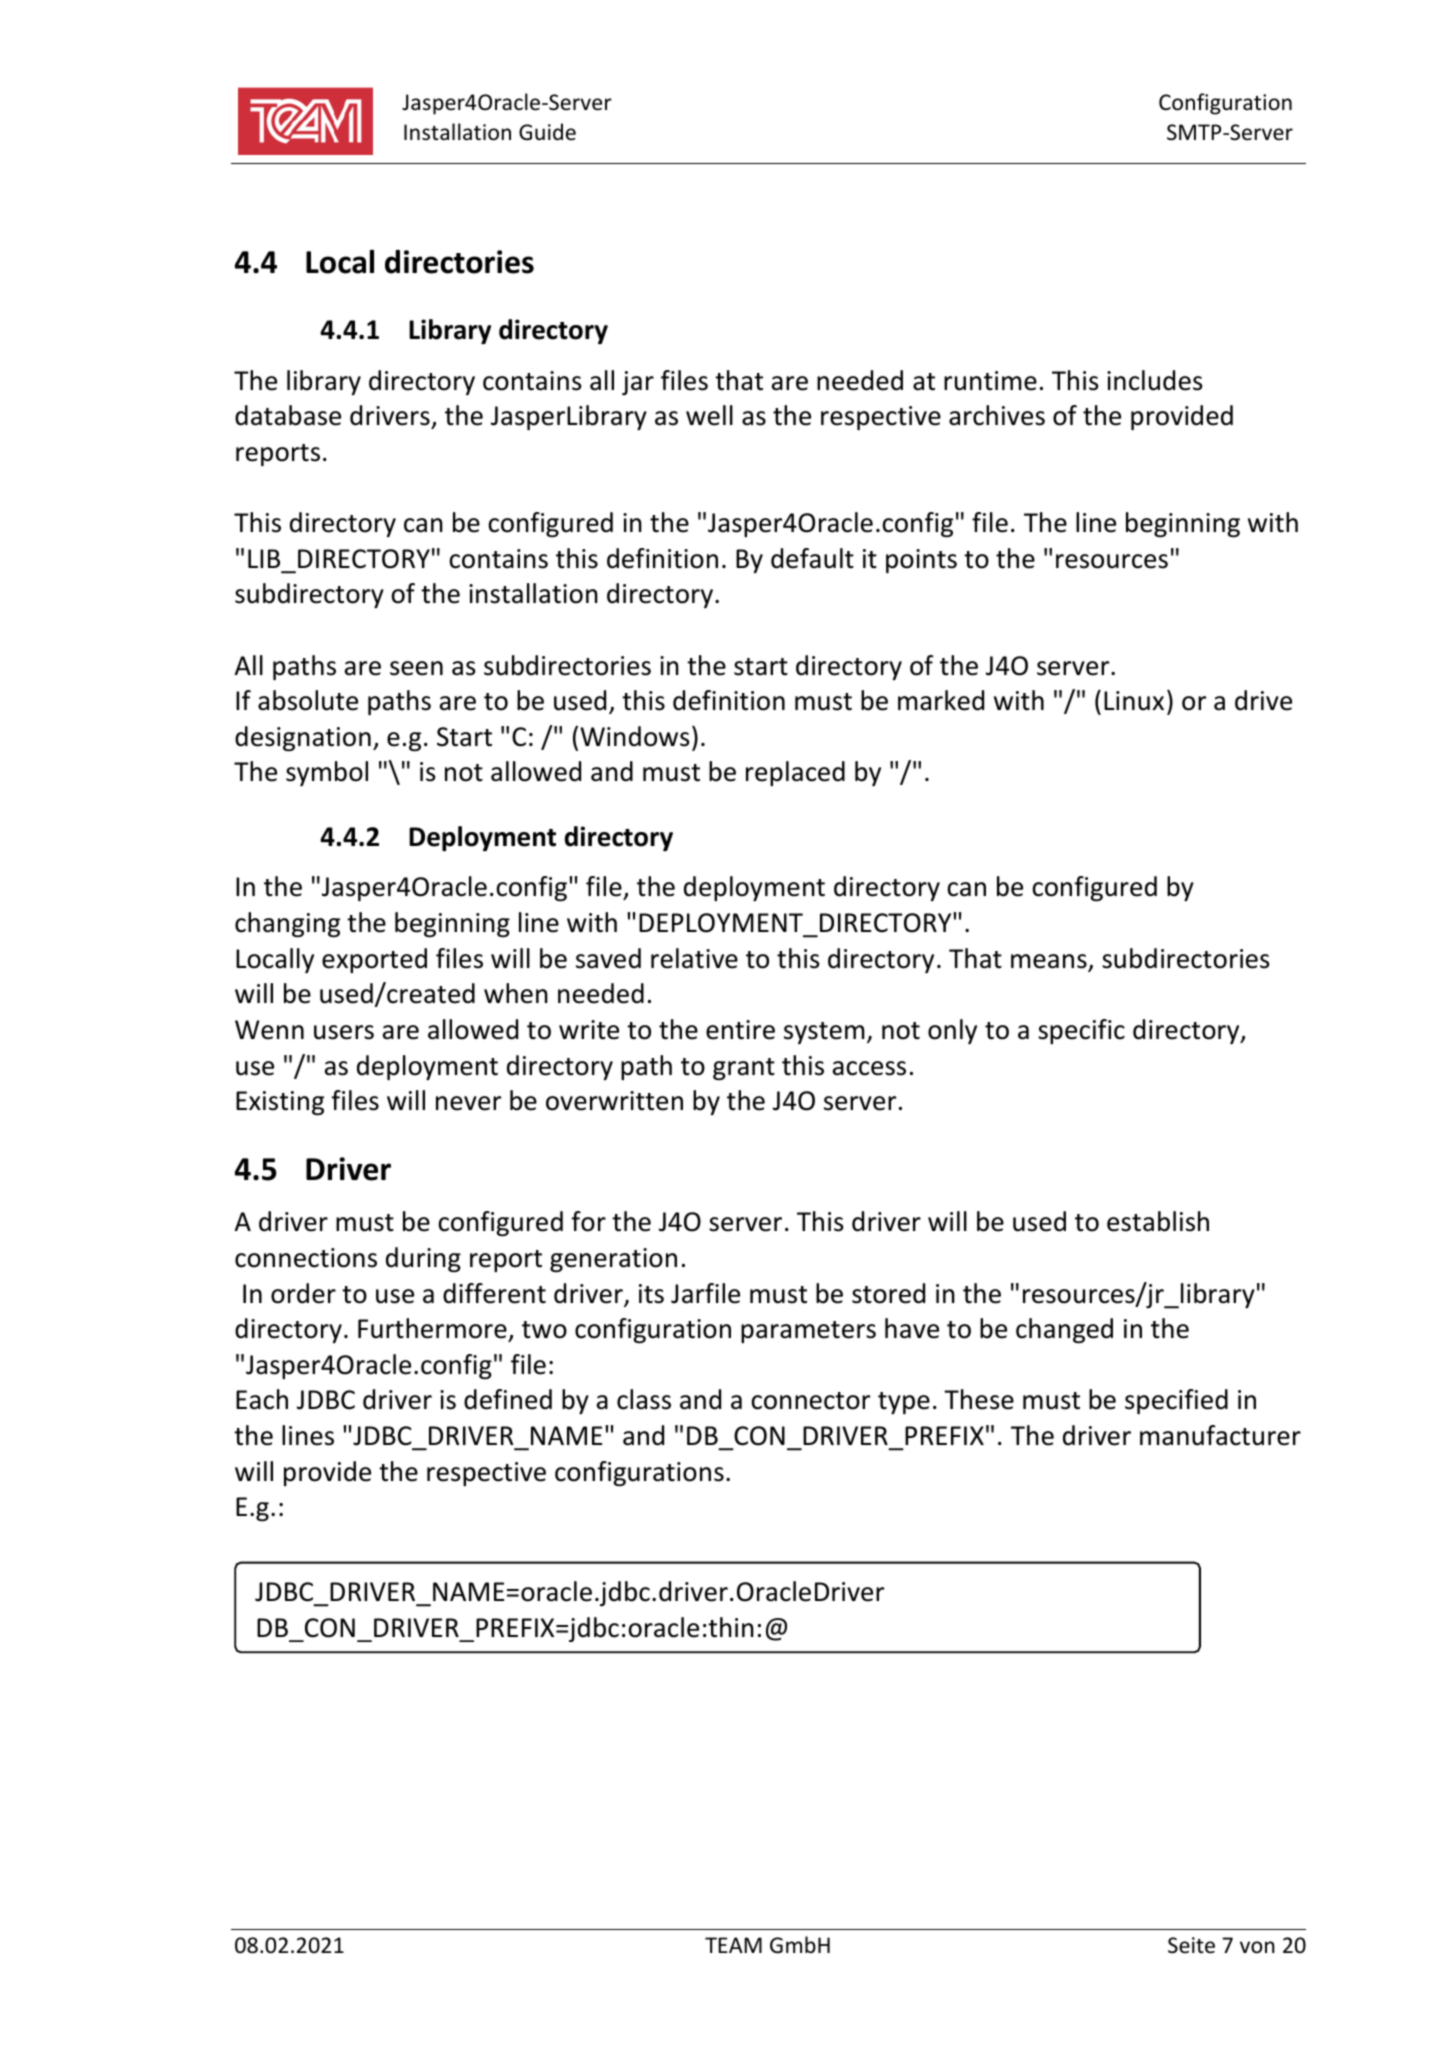  I want to click on includes, so click(1155, 380).
